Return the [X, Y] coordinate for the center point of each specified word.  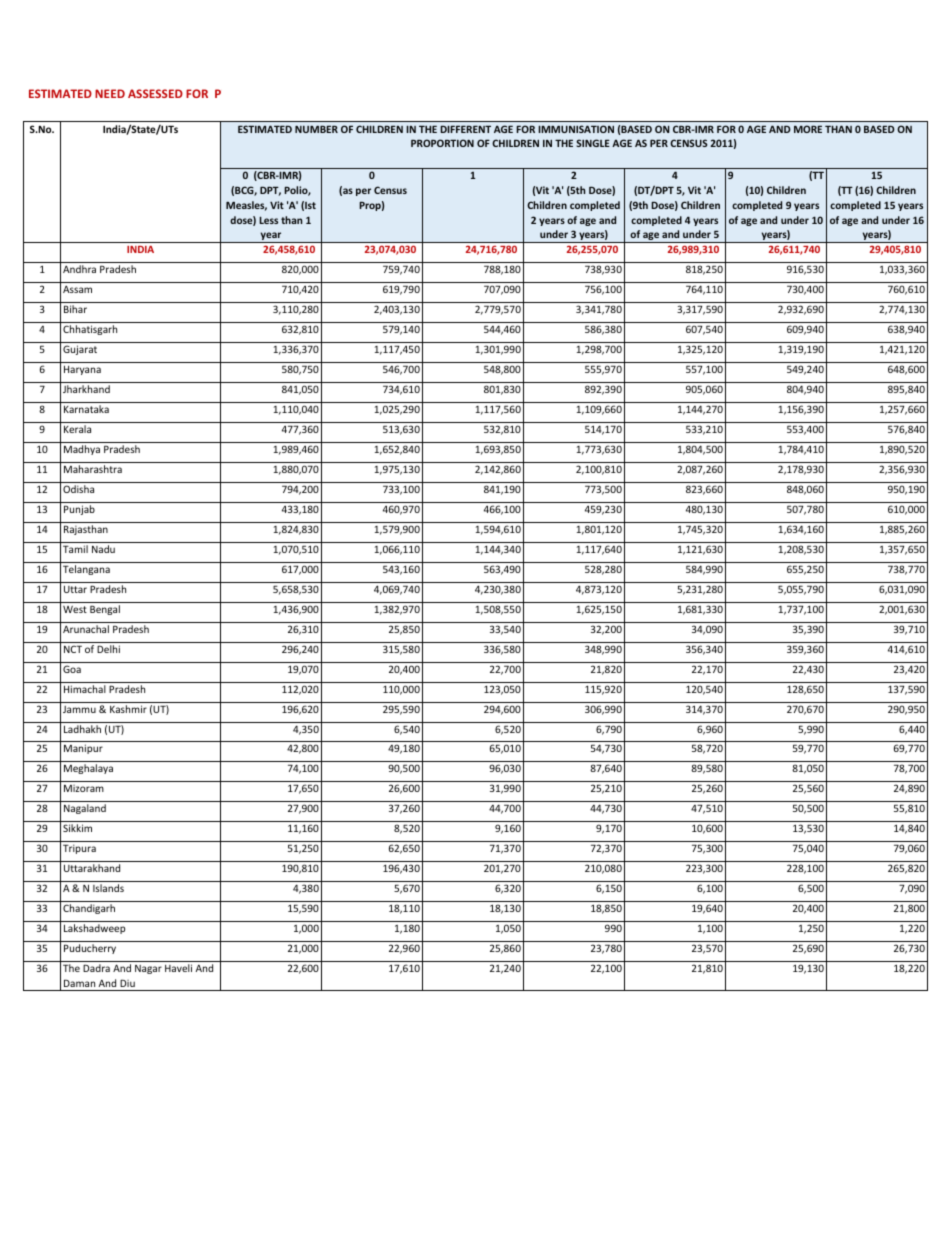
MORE [808, 129]
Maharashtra [93, 469]
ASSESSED [155, 93]
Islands [108, 888]
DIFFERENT [465, 129]
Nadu [103, 549]
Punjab [79, 510]
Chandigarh [89, 909]
